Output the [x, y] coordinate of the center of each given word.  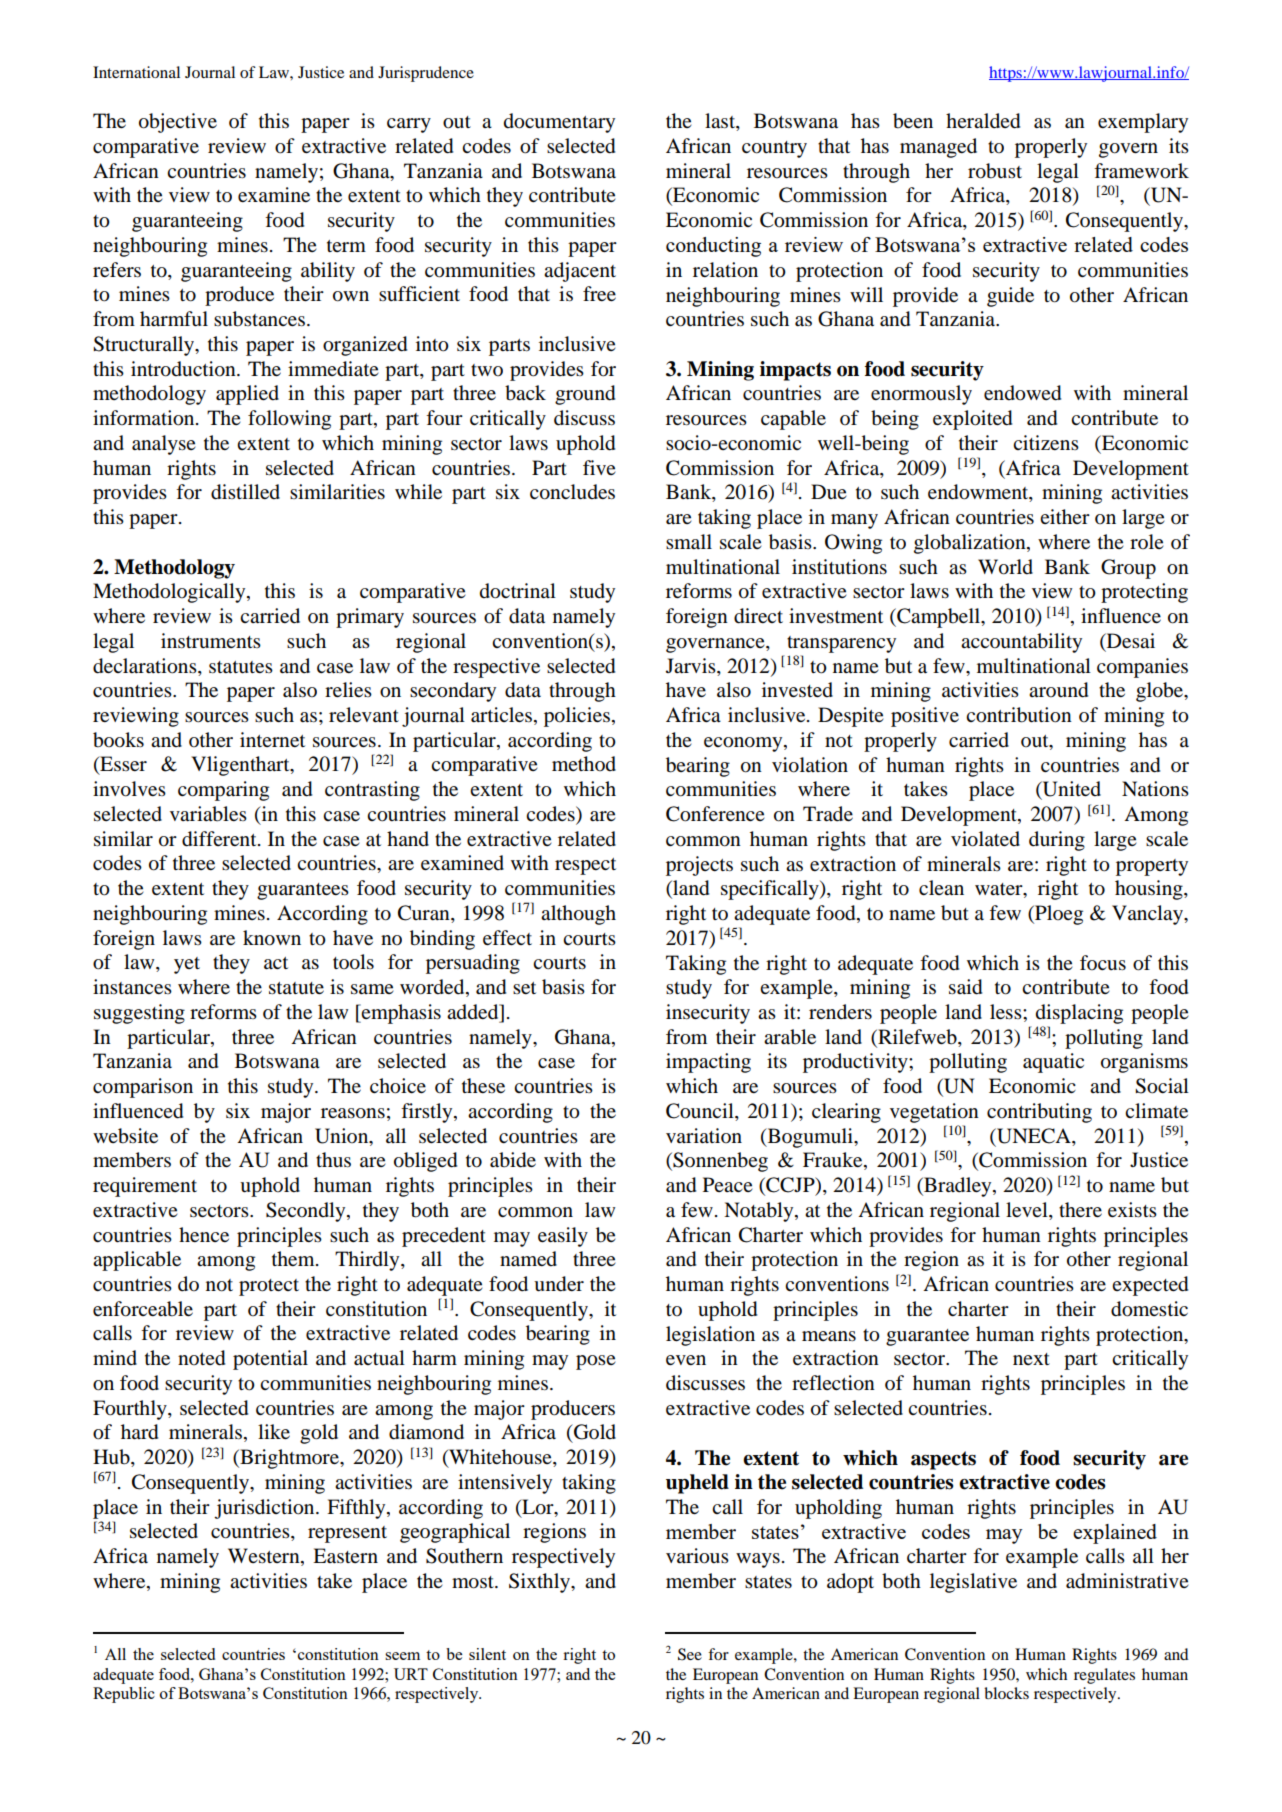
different [220, 839]
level [1028, 1211]
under [559, 1284]
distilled [245, 492]
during [1057, 841]
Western [265, 1557]
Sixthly [540, 1583]
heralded [983, 121]
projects [699, 866]
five [599, 467]
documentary [559, 123]
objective [178, 123]
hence [204, 1234]
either [1065, 516]
